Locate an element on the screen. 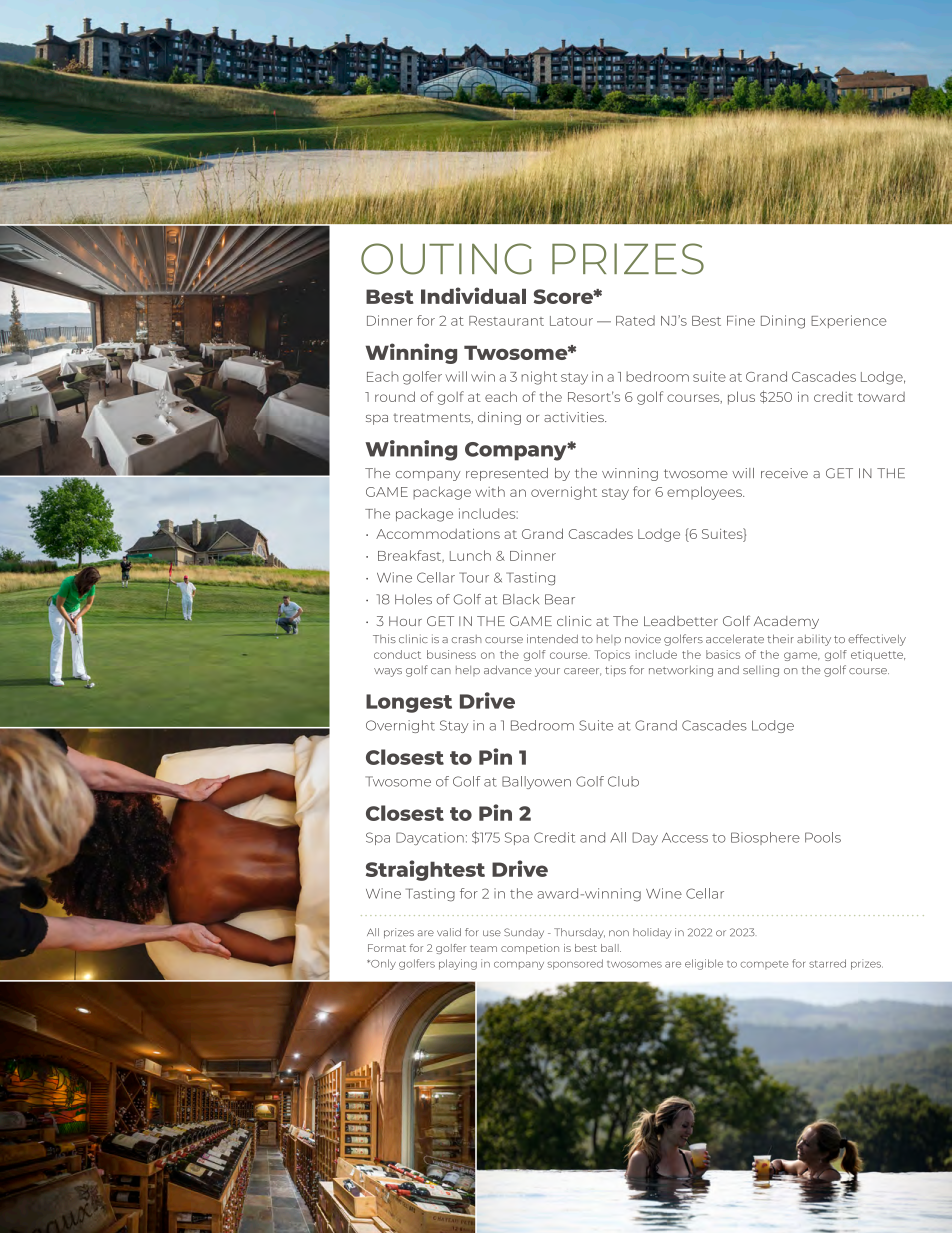 The width and height of the screenshot is (952, 1233). Holes is located at coordinates (413, 599).
